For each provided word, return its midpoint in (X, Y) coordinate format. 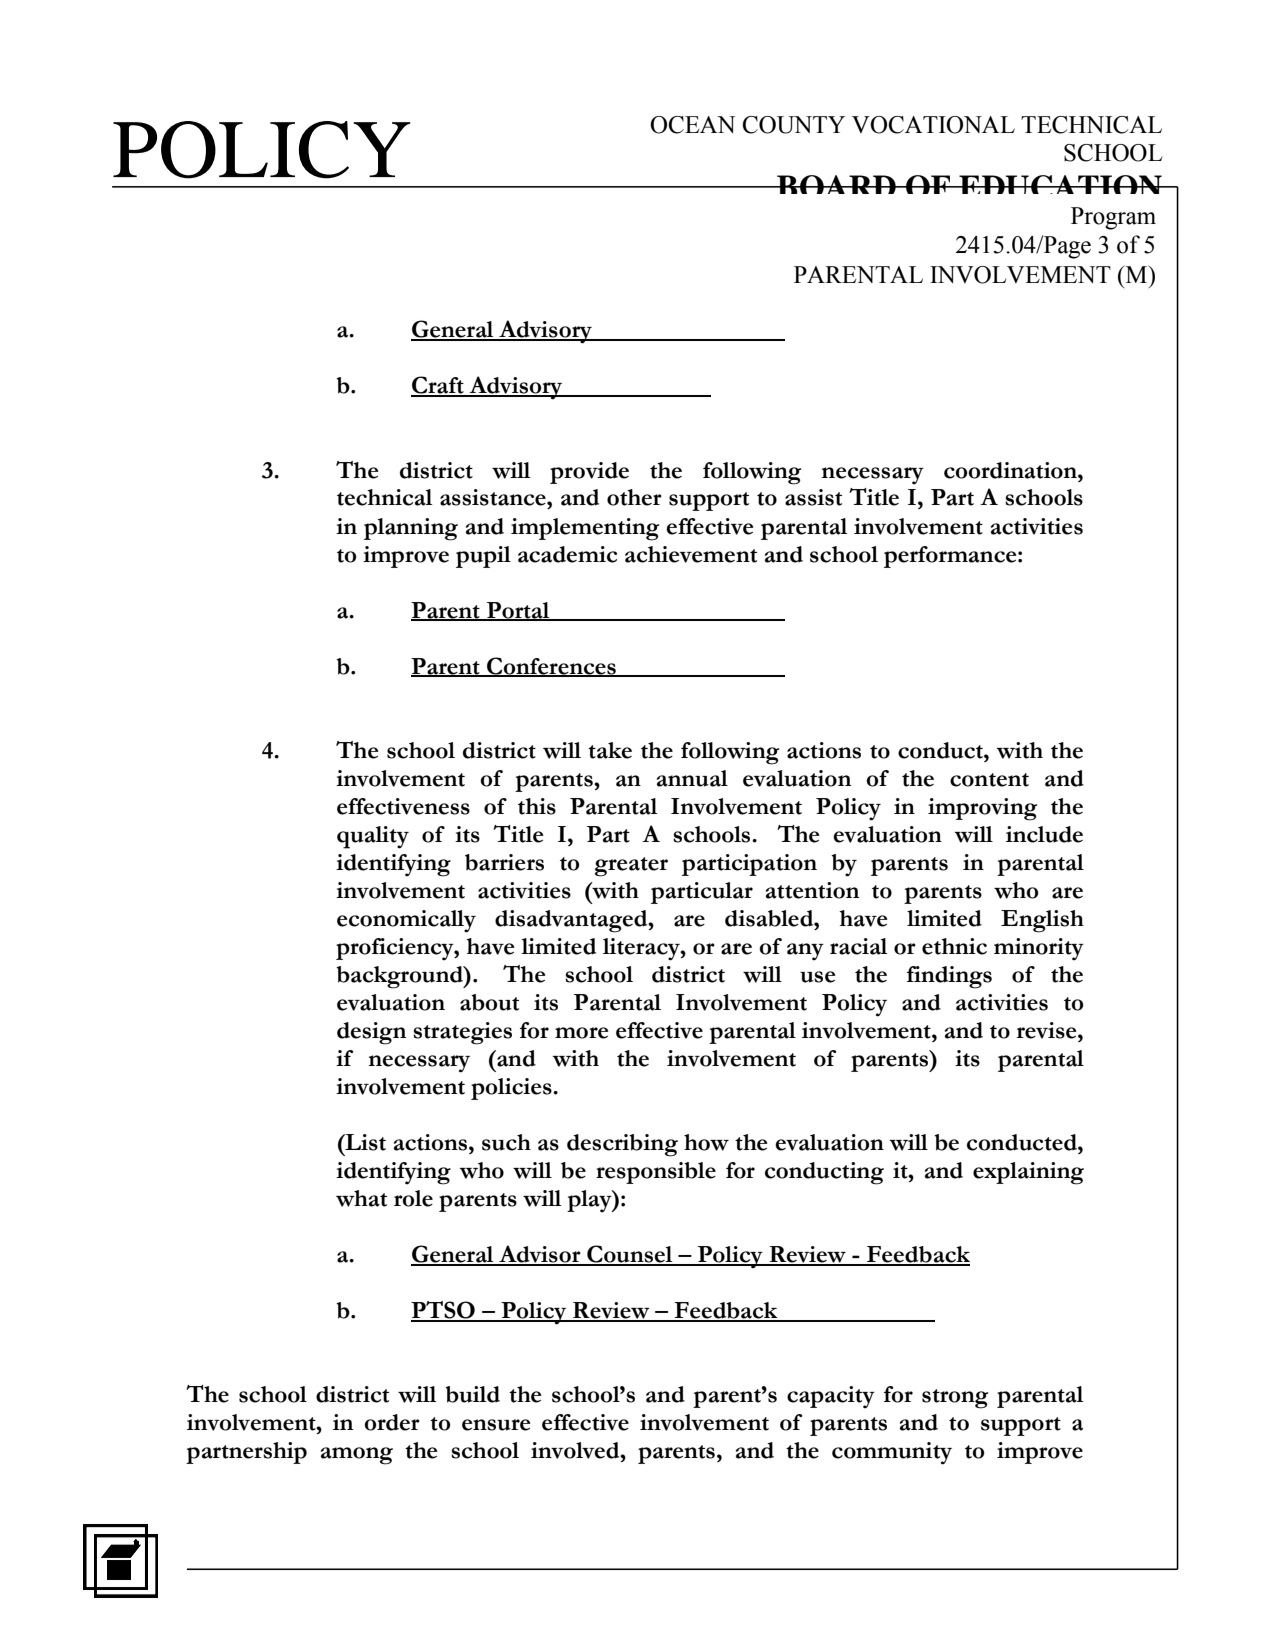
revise (1048, 1030)
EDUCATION (1060, 184)
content (989, 780)
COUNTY (793, 125)
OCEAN (692, 125)
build (472, 1394)
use (818, 977)
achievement (691, 554)
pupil (483, 557)
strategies (462, 1033)
